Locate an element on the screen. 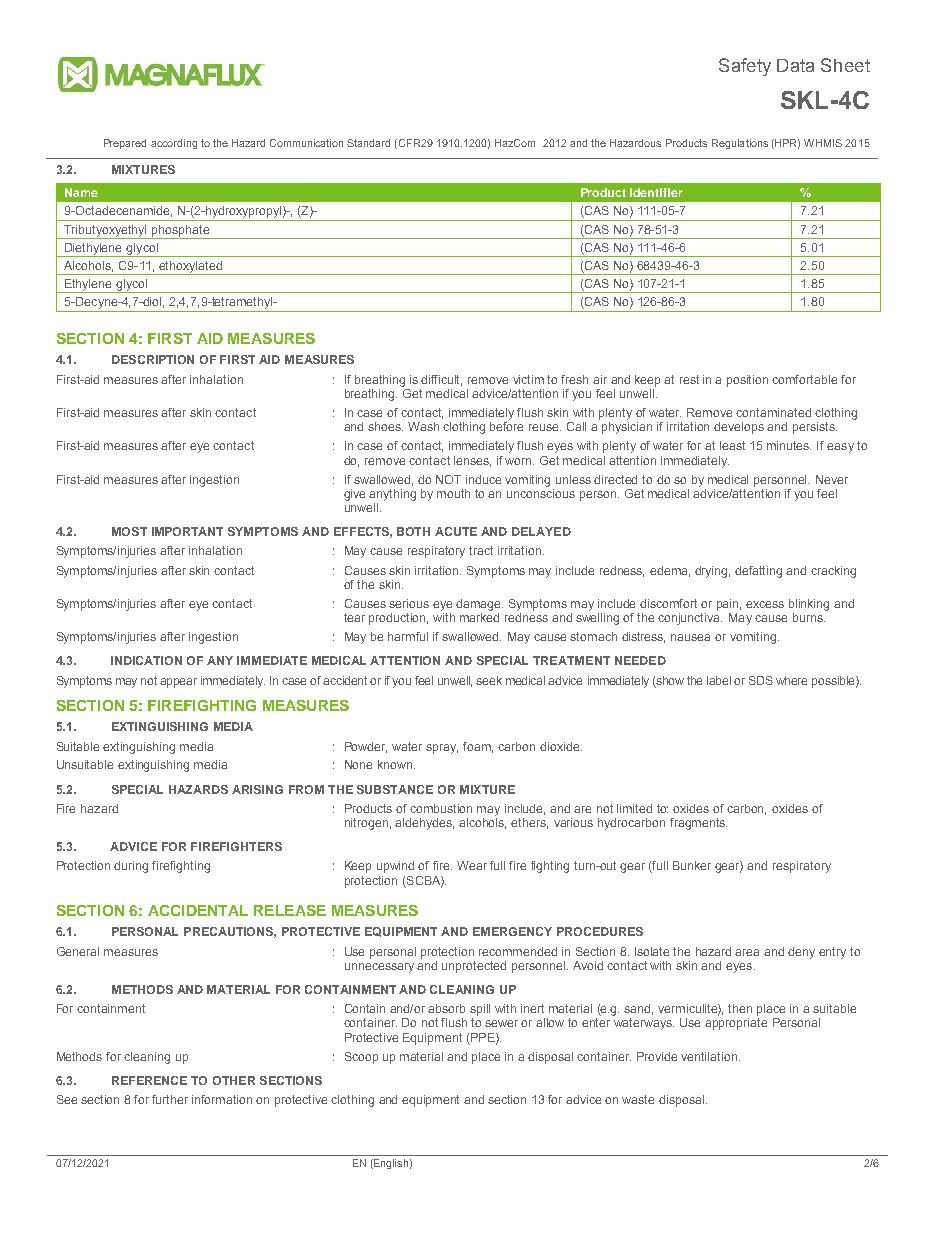 Image resolution: width=952 pixels, height=1233 pixels. IMPORTANT is located at coordinates (187, 531).
